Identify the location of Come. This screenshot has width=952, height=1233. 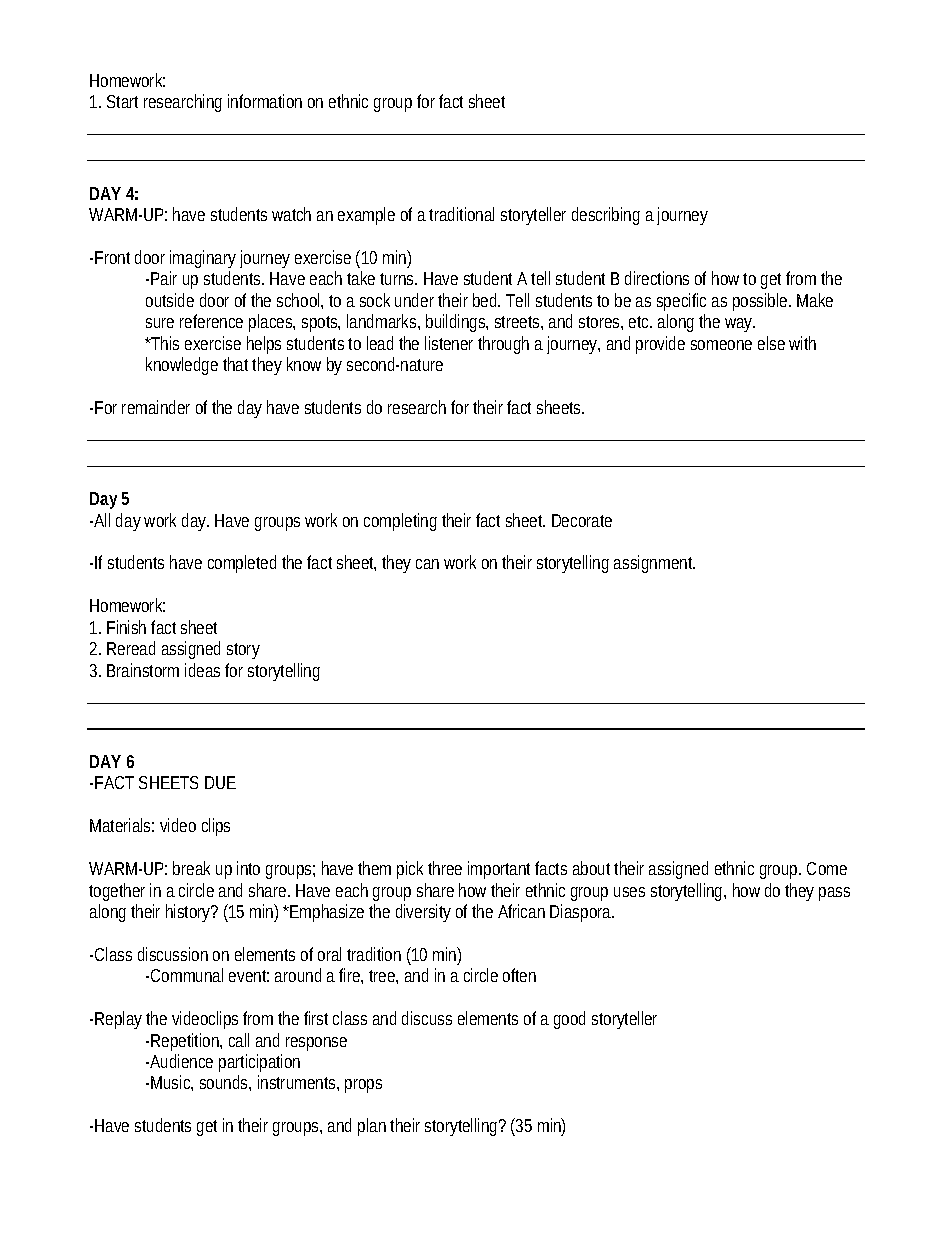
(827, 868).
